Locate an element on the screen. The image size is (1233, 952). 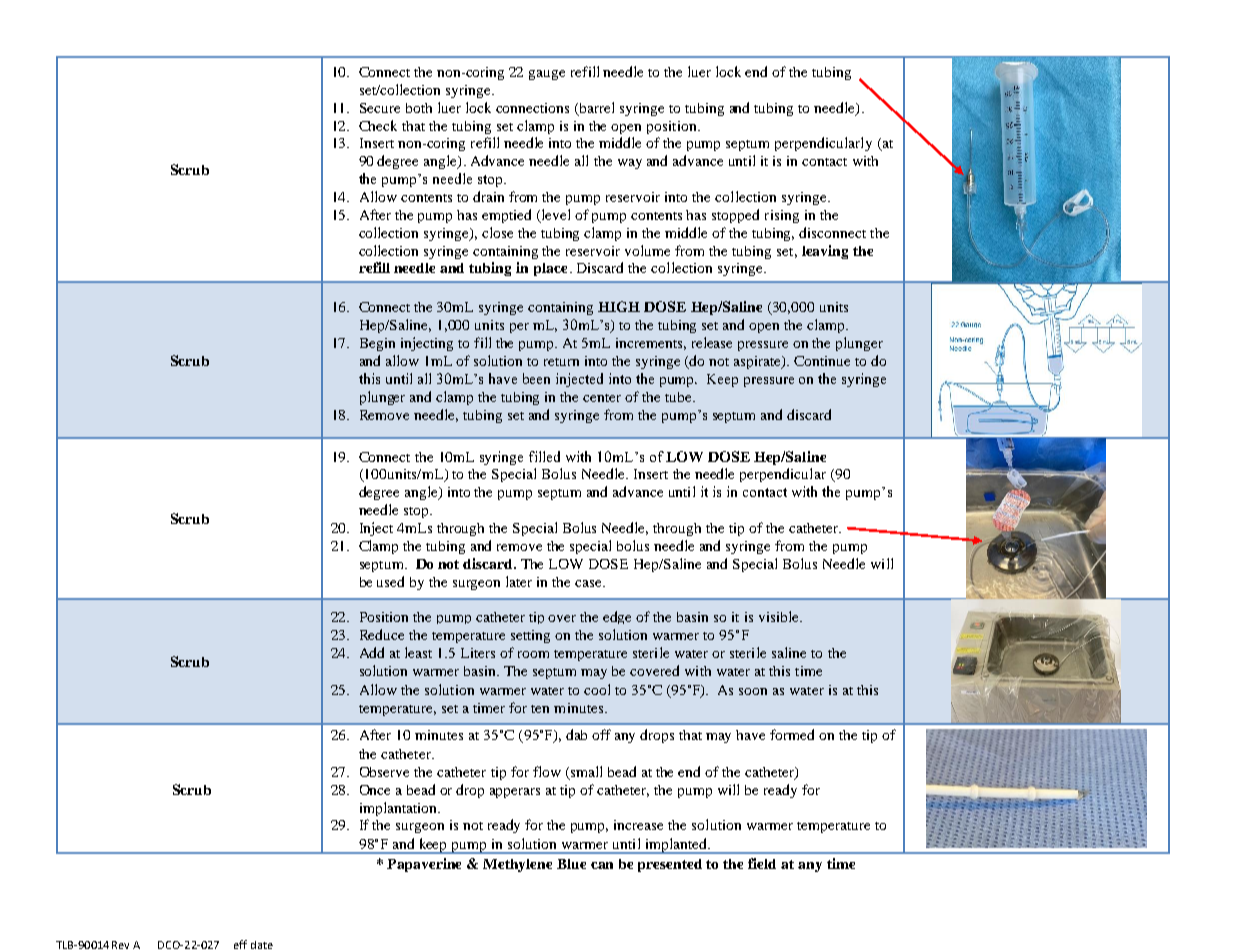
dab is located at coordinates (576, 734).
